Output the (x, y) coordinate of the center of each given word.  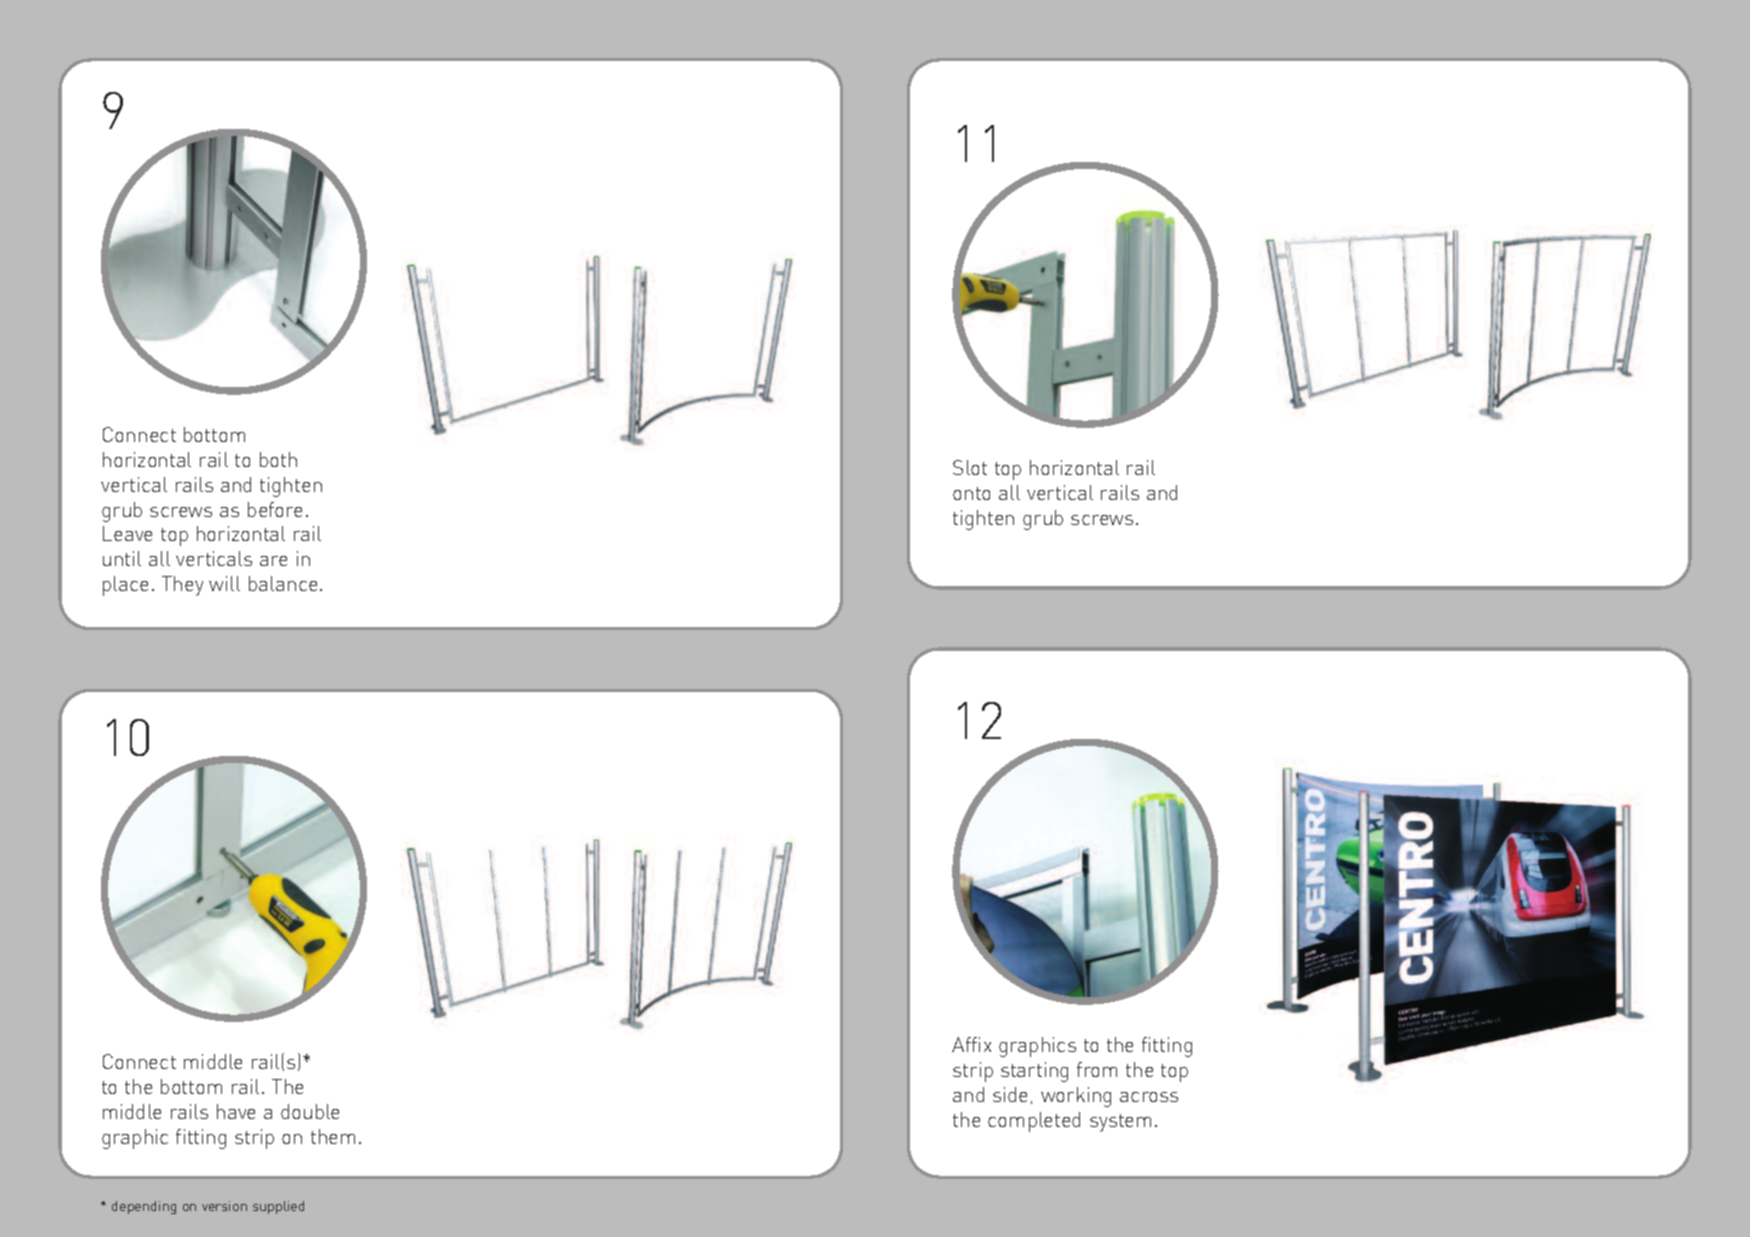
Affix (971, 1044)
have (236, 1111)
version (224, 1206)
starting (1034, 1072)
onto (971, 493)
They (182, 586)
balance (283, 583)
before (275, 509)
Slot (970, 467)
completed (1034, 1122)
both (278, 459)
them (333, 1136)
